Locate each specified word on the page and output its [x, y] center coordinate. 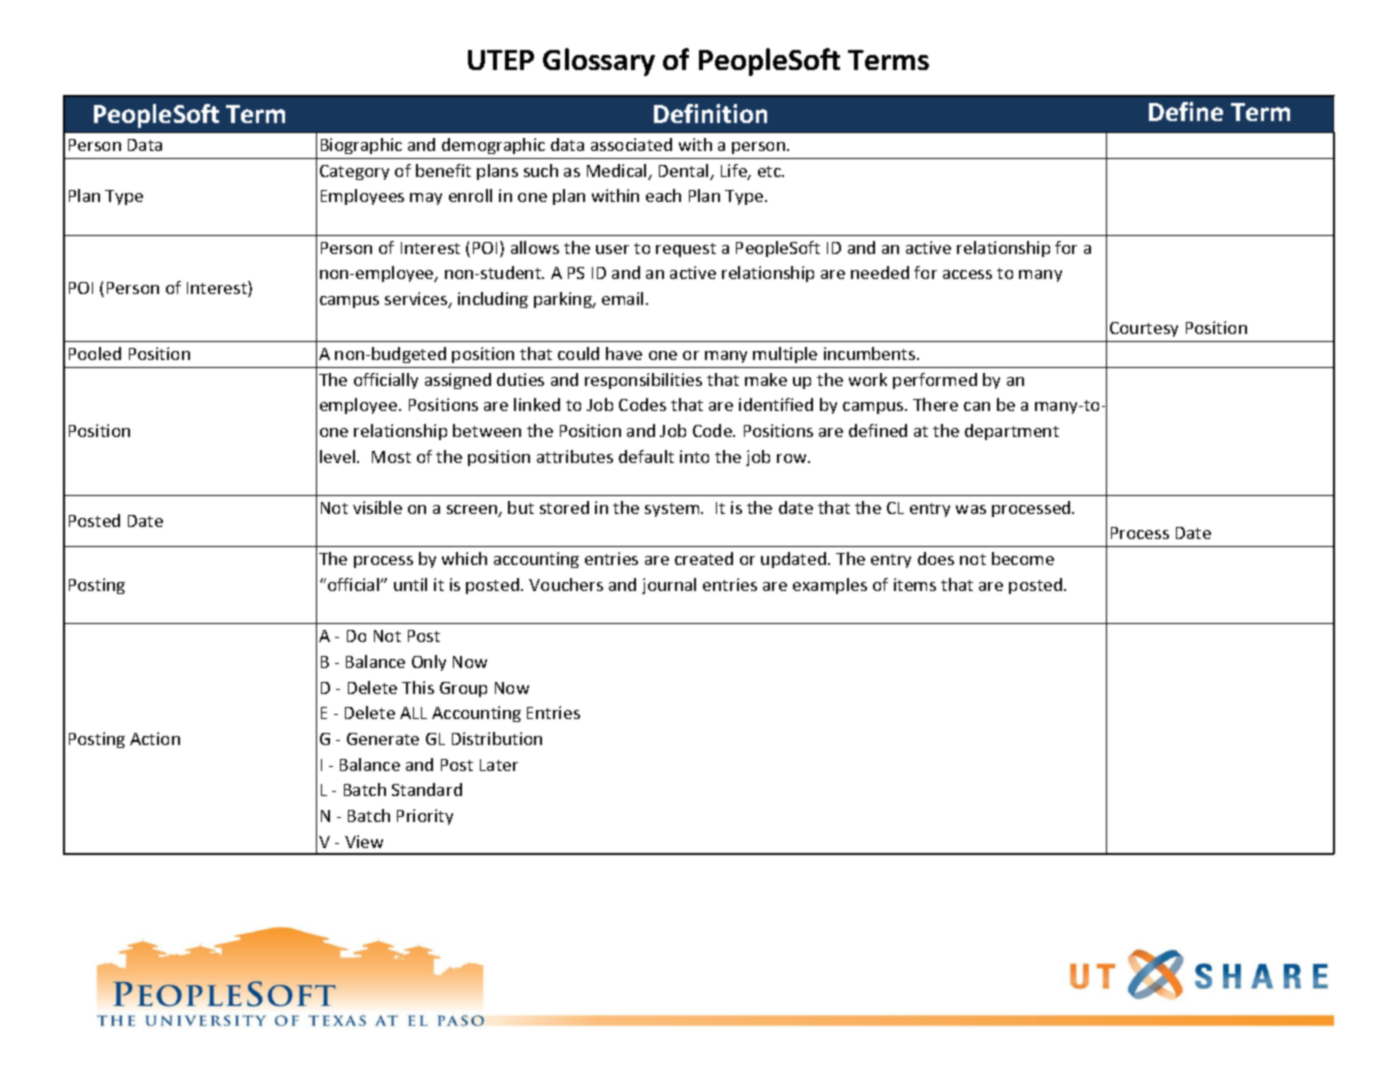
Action [155, 738]
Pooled [95, 353]
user [612, 249]
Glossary [599, 62]
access [967, 274]
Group [463, 689]
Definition [710, 113]
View [364, 841]
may [426, 199]
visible [377, 507]
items [915, 584]
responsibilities [643, 381]
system [673, 510]
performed [935, 381]
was [971, 509]
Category [354, 172]
